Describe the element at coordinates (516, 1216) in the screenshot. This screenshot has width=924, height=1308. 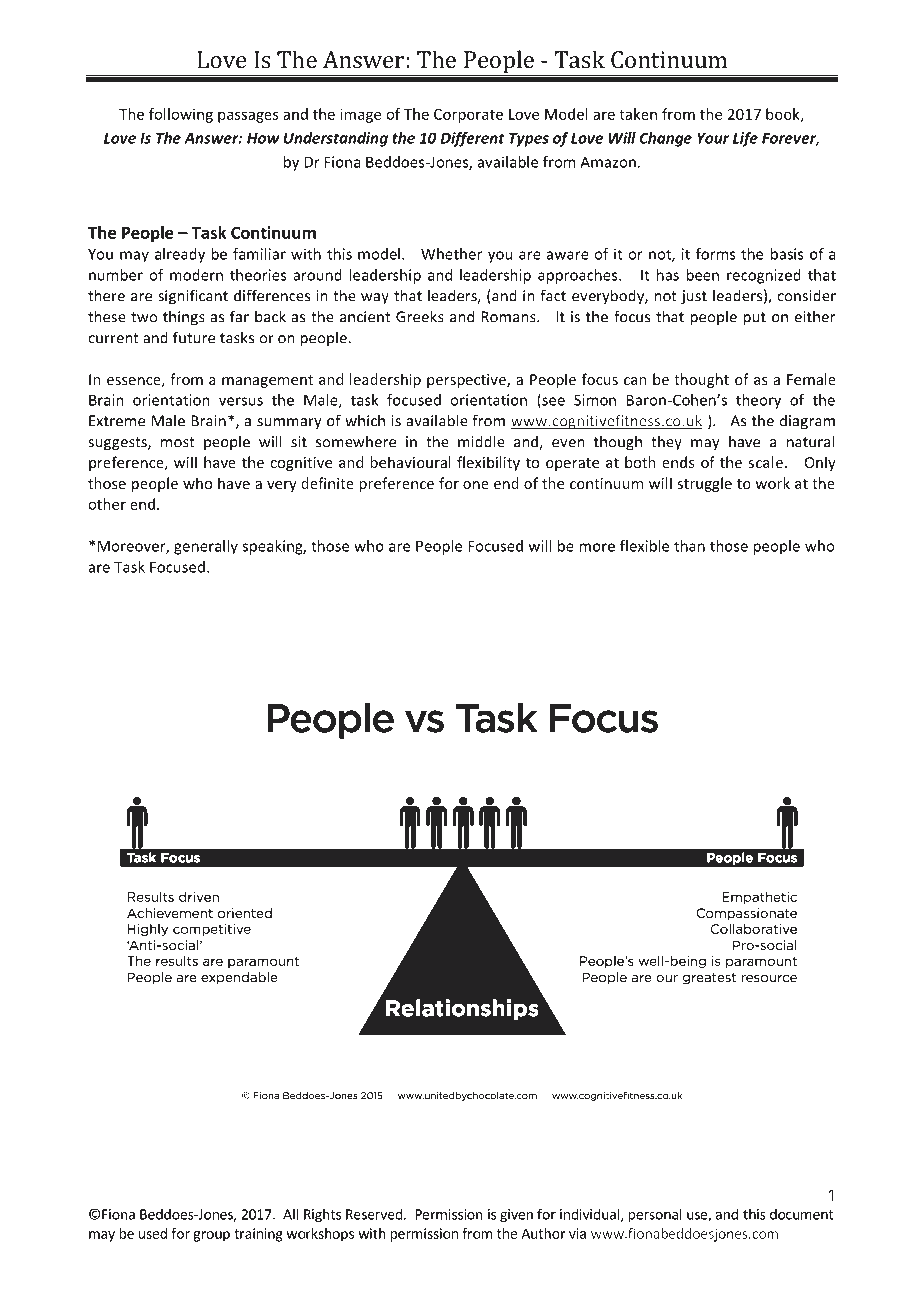
I see `given` at that location.
